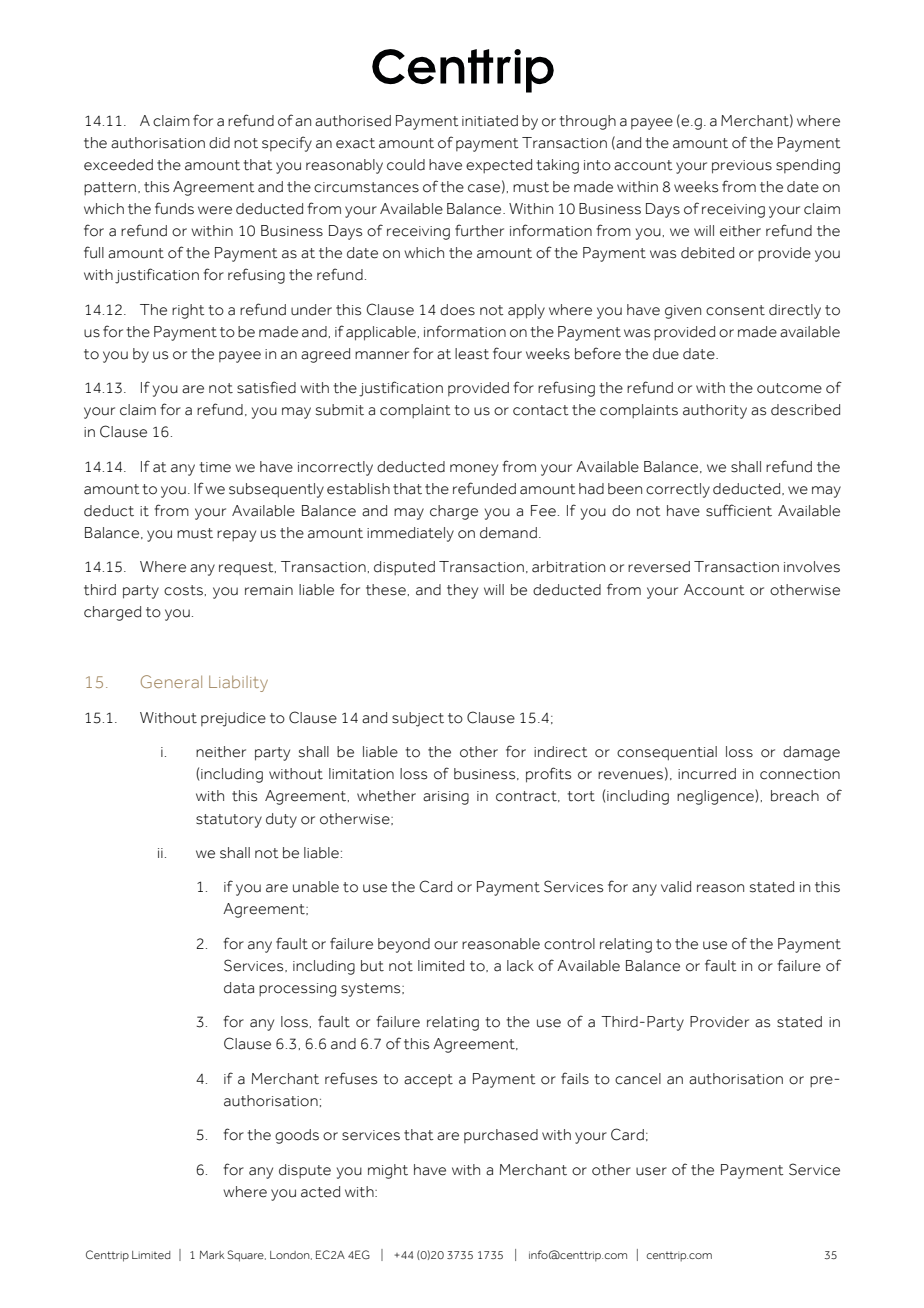 The width and height of the screenshot is (924, 1308). What do you see at coordinates (239, 988) in the screenshot?
I see `data` at bounding box center [239, 988].
